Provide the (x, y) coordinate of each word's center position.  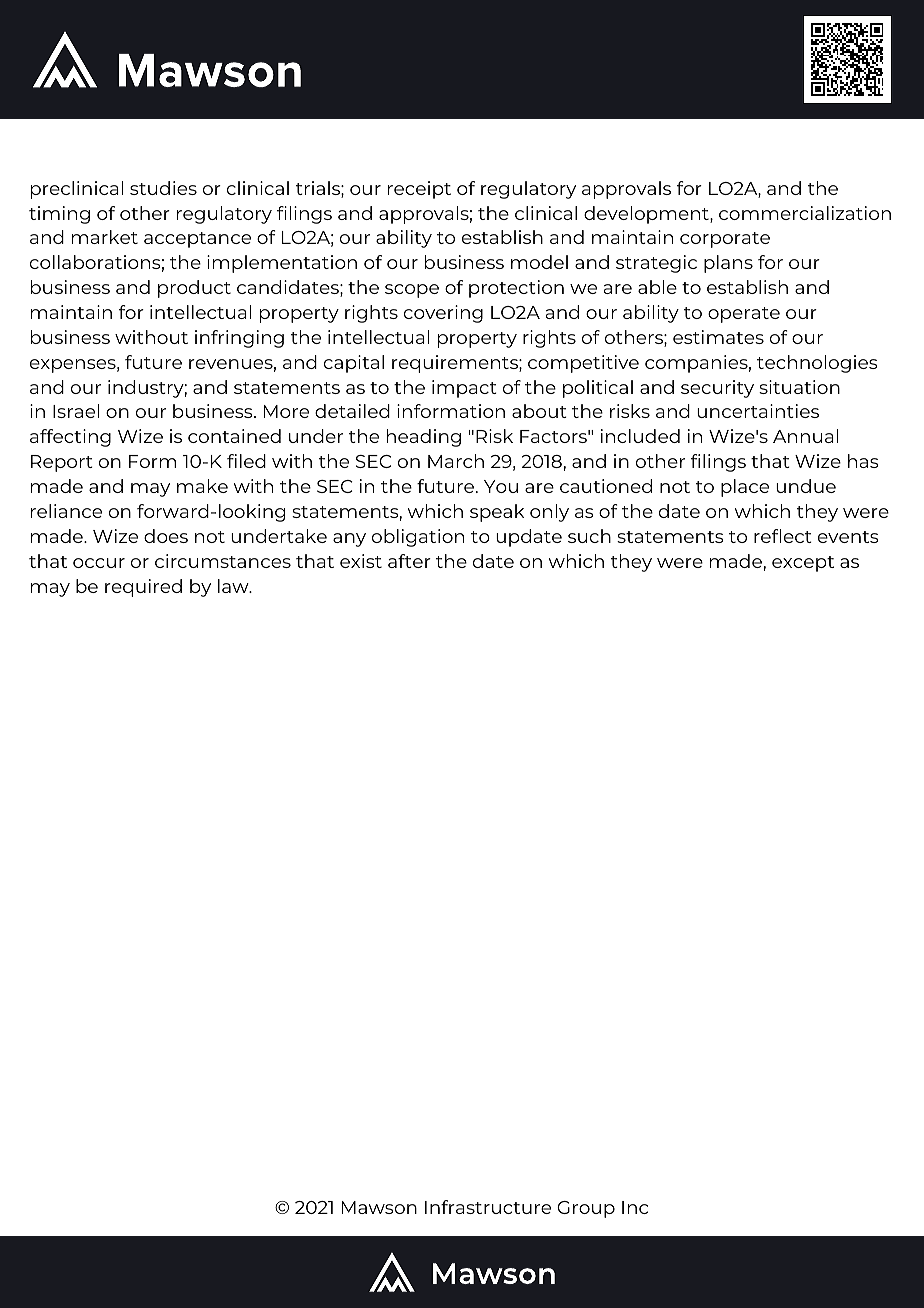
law (234, 586)
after (409, 561)
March (456, 461)
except (803, 564)
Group (586, 1209)
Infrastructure (488, 1207)
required (143, 588)
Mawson (379, 1207)
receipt (419, 190)
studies (163, 188)
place (745, 488)
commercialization (805, 213)
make (202, 486)
